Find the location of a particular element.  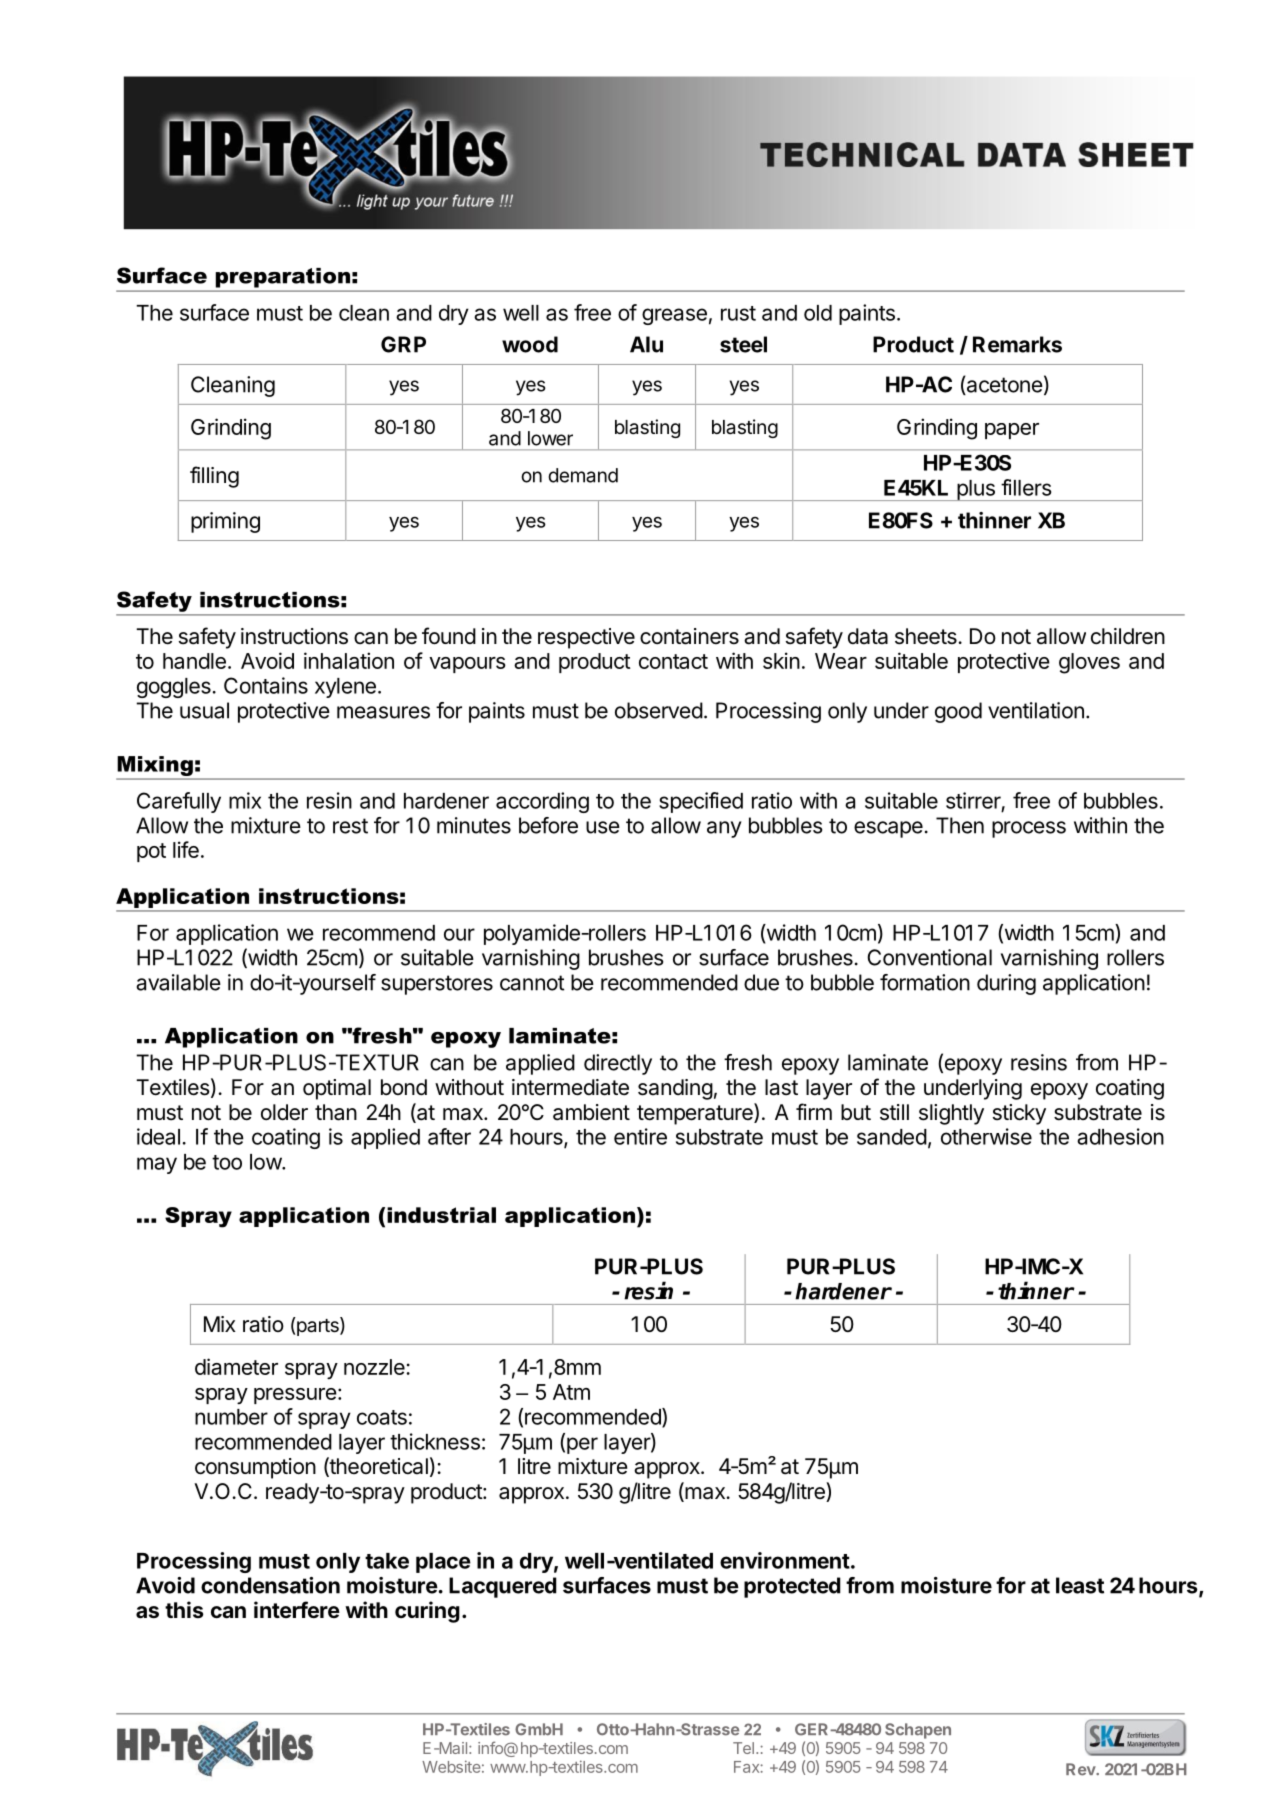

Remarks is located at coordinates (1017, 344).
